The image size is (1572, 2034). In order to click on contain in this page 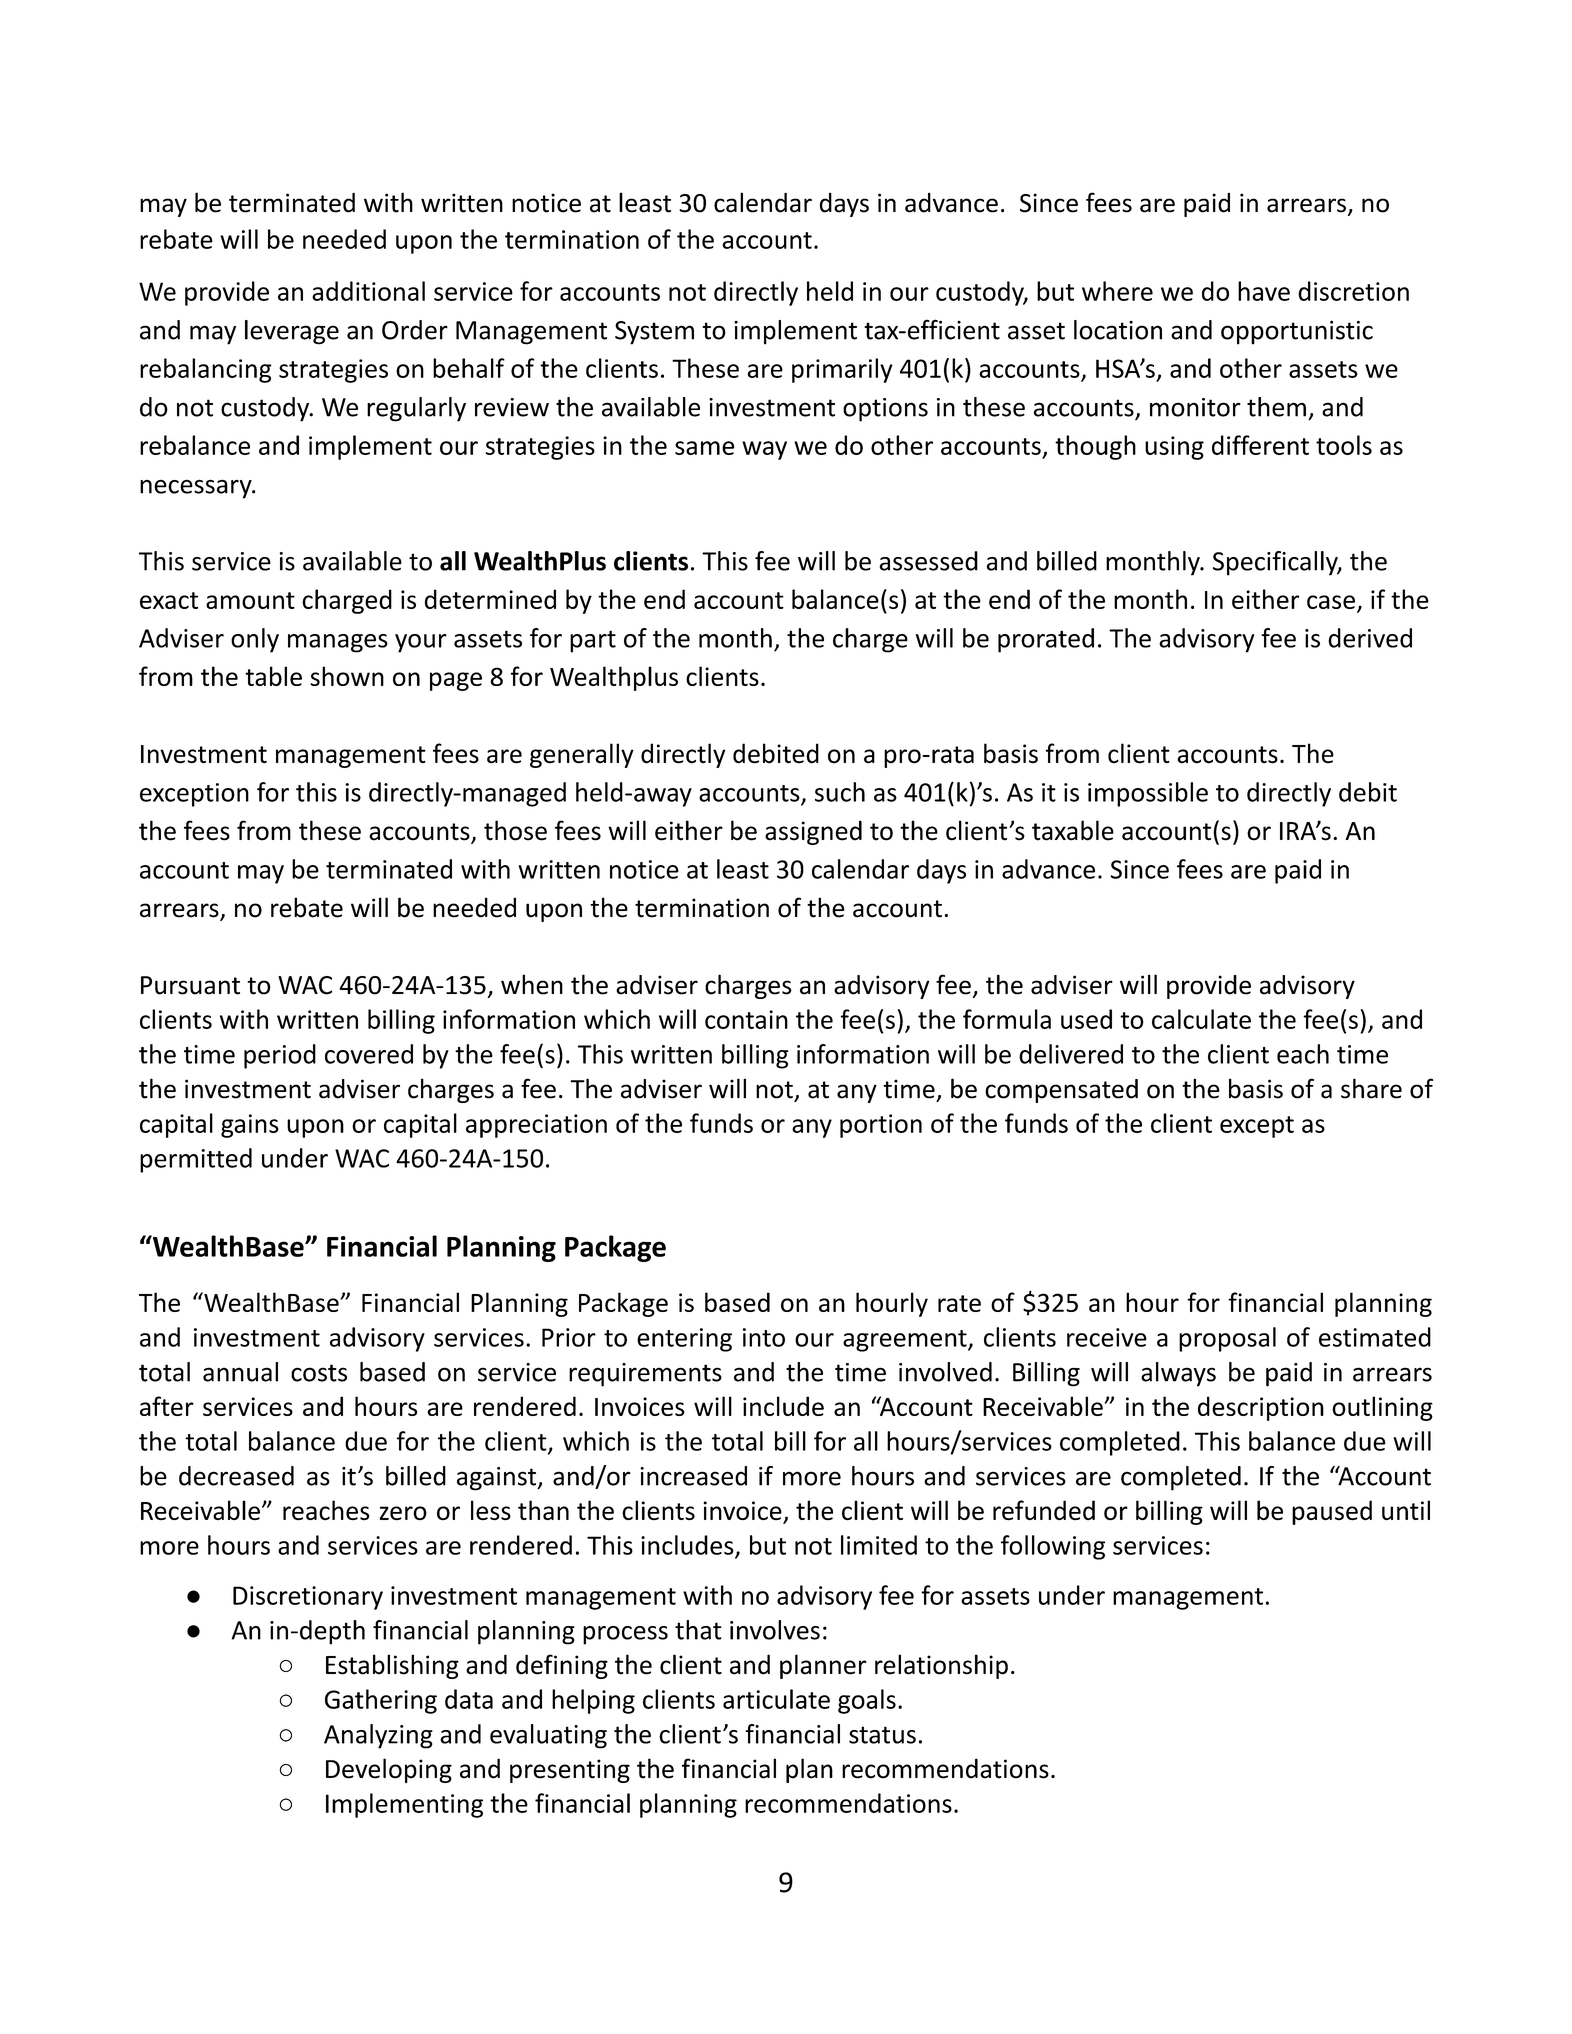, I will do `click(746, 1019)`.
